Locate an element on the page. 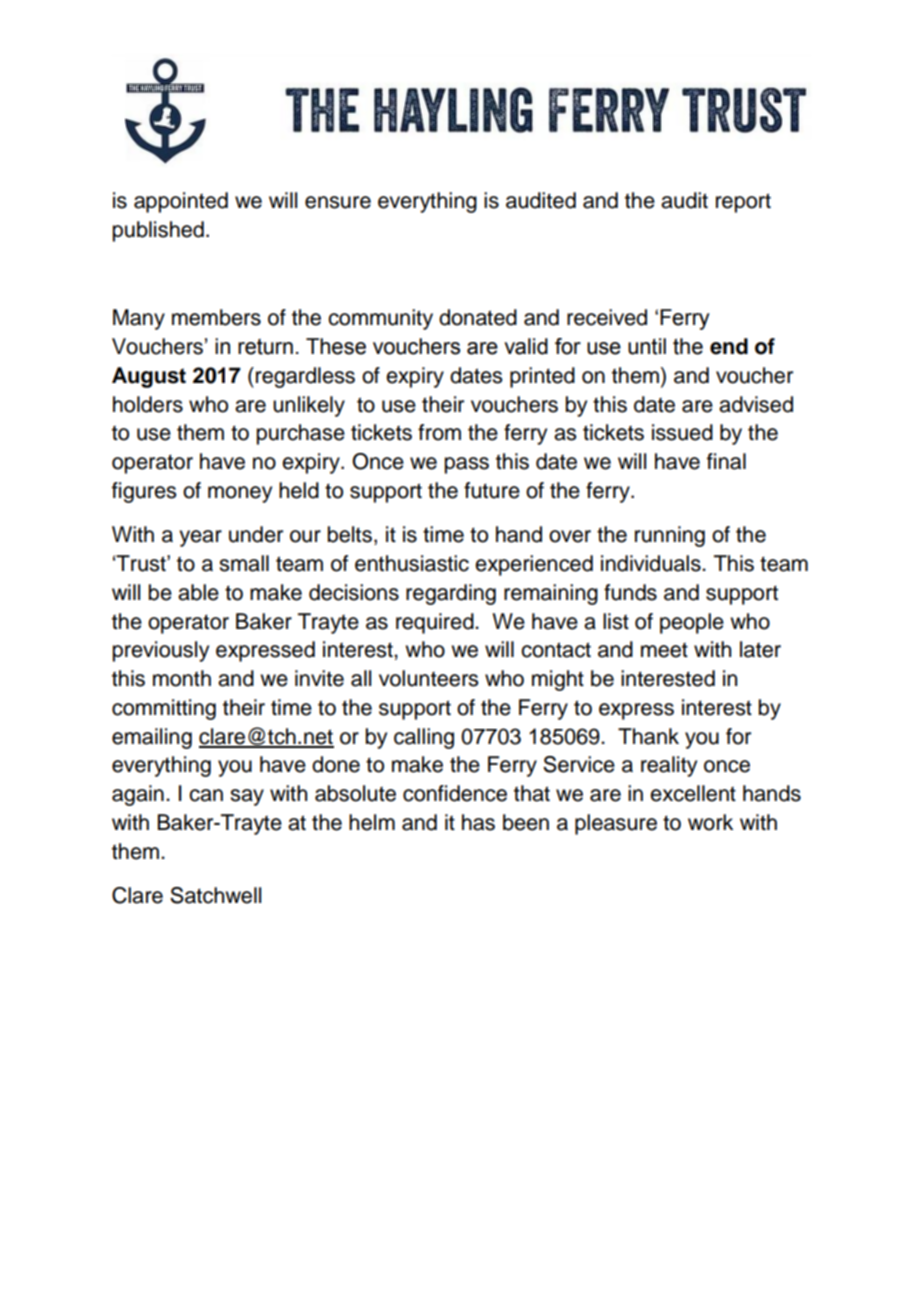  appointed is located at coordinates (181, 202).
